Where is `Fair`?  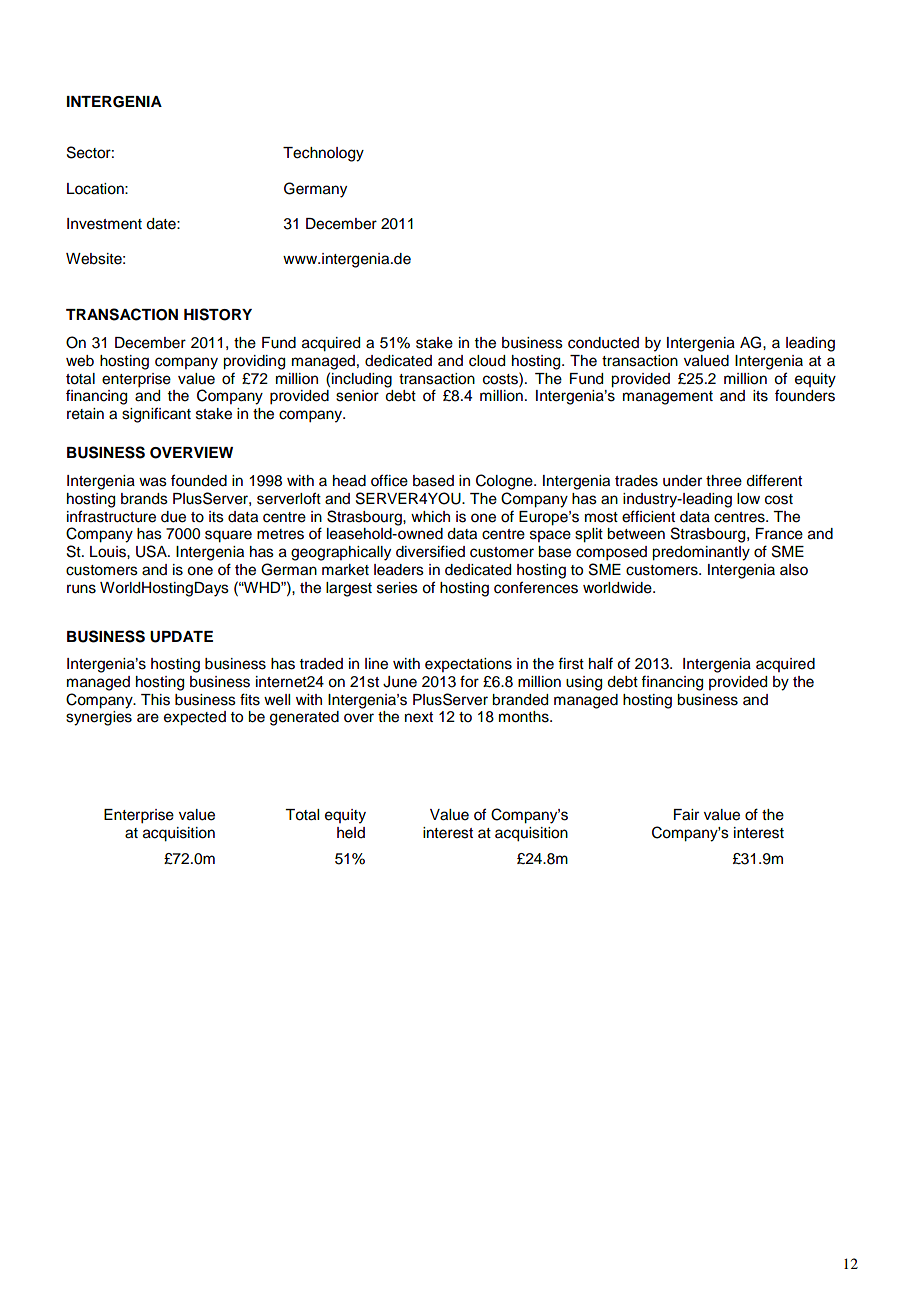 Fair is located at coordinates (686, 815).
